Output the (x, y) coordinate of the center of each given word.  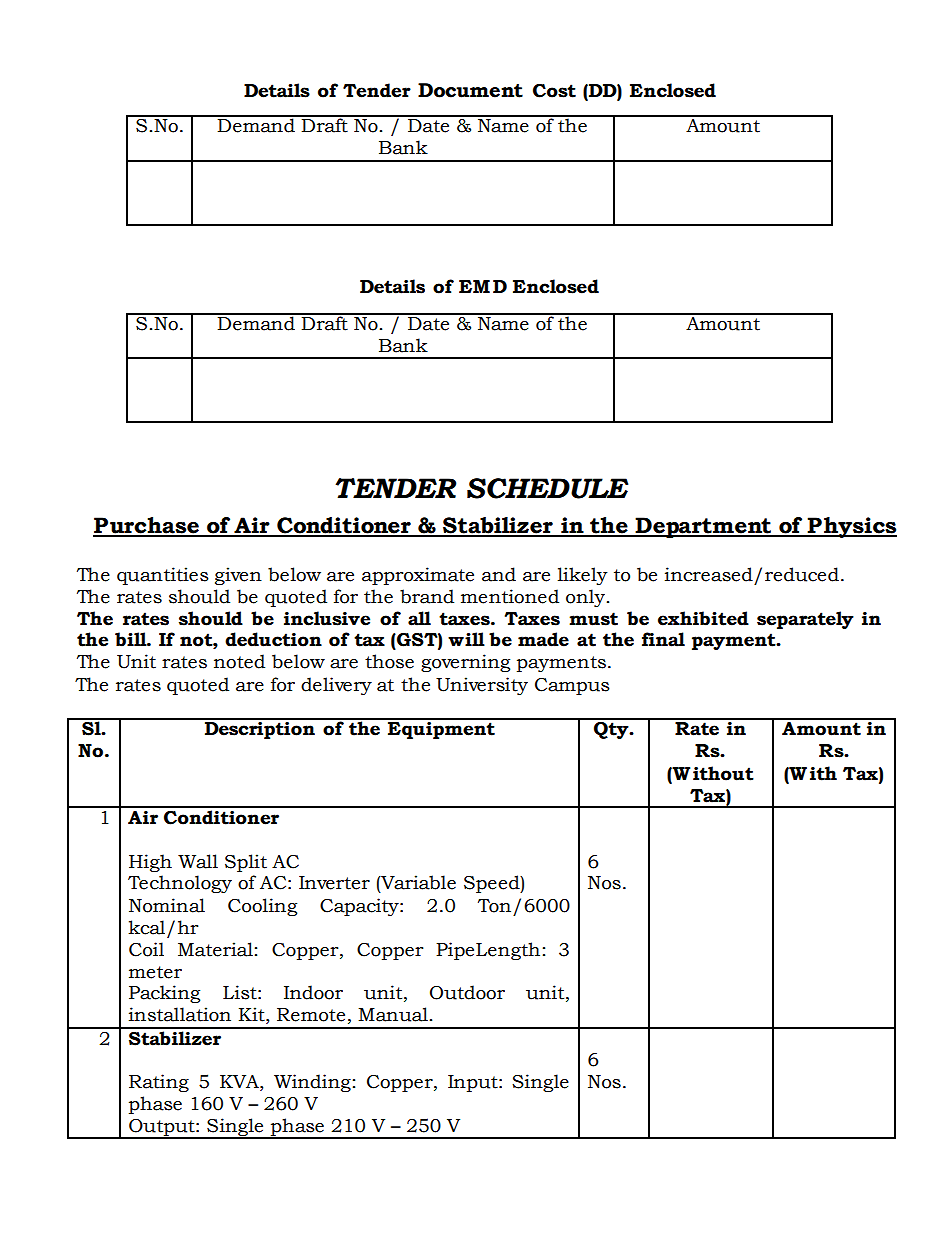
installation (180, 1014)
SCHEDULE (547, 488)
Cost (554, 91)
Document (470, 90)
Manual (393, 1014)
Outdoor (467, 992)
